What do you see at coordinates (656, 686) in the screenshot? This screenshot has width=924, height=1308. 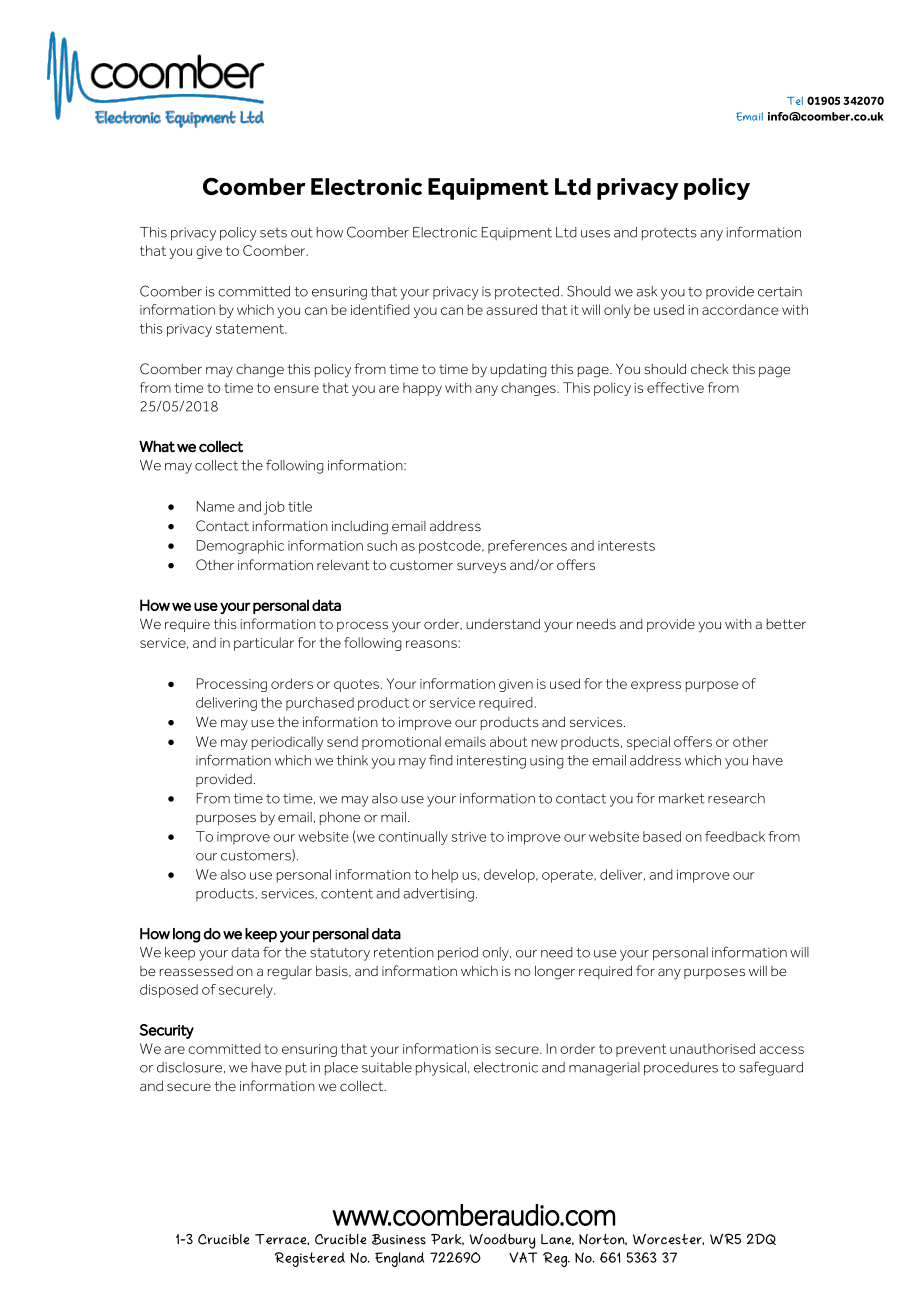 I see `express` at bounding box center [656, 686].
